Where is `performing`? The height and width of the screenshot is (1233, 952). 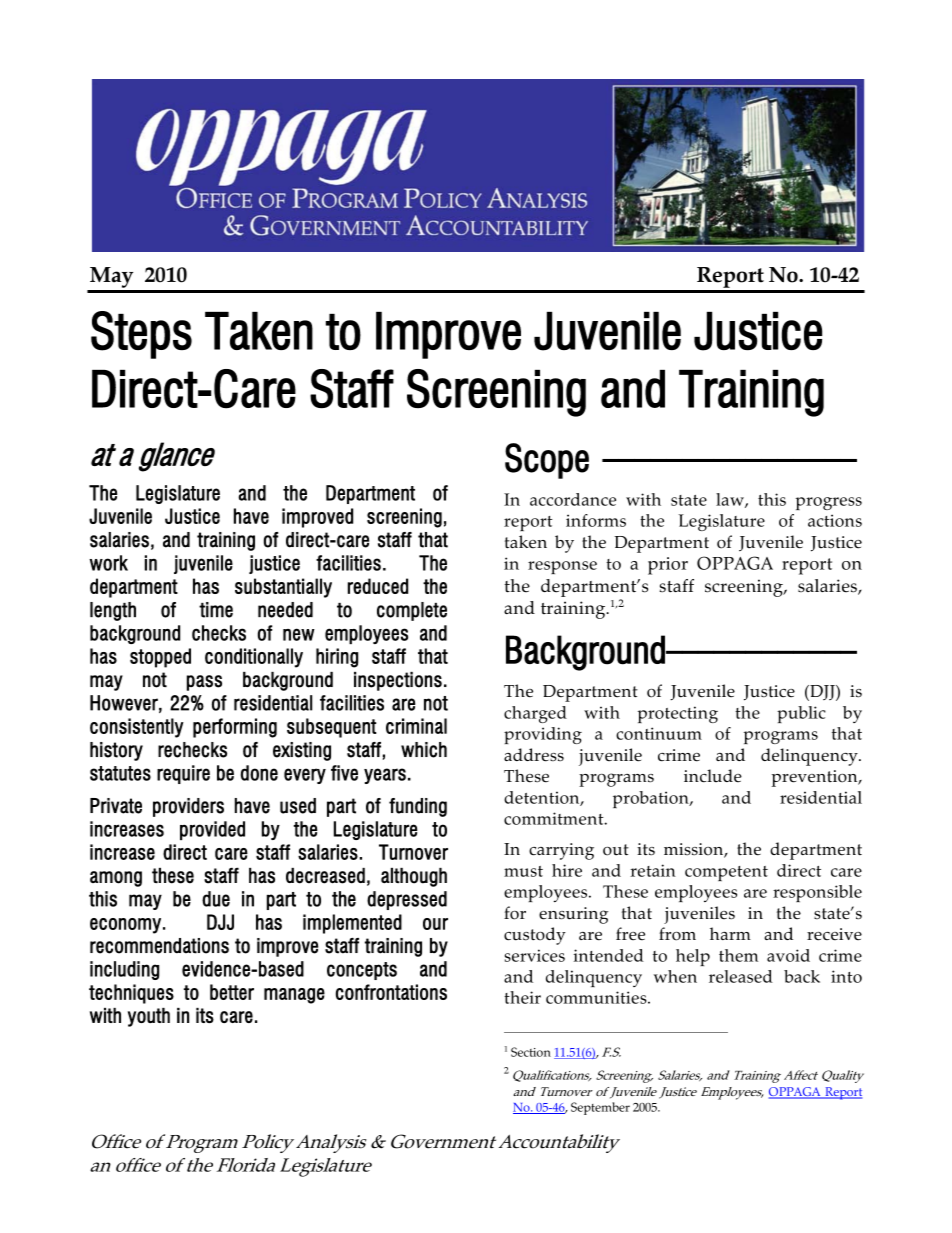 performing is located at coordinates (235, 728).
